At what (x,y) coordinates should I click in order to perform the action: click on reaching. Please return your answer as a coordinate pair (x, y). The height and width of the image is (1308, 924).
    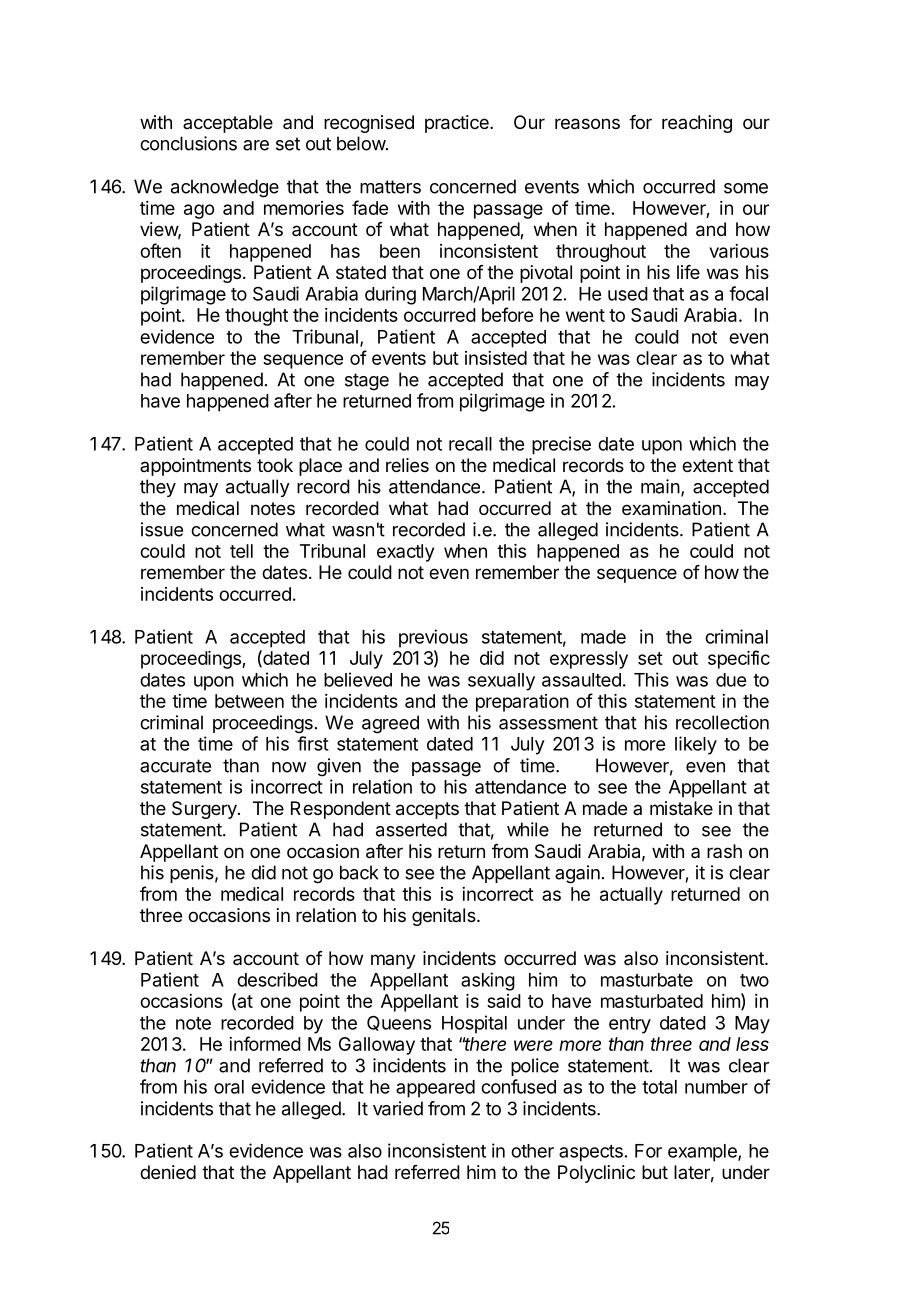
    Looking at the image, I should click on (697, 124).
